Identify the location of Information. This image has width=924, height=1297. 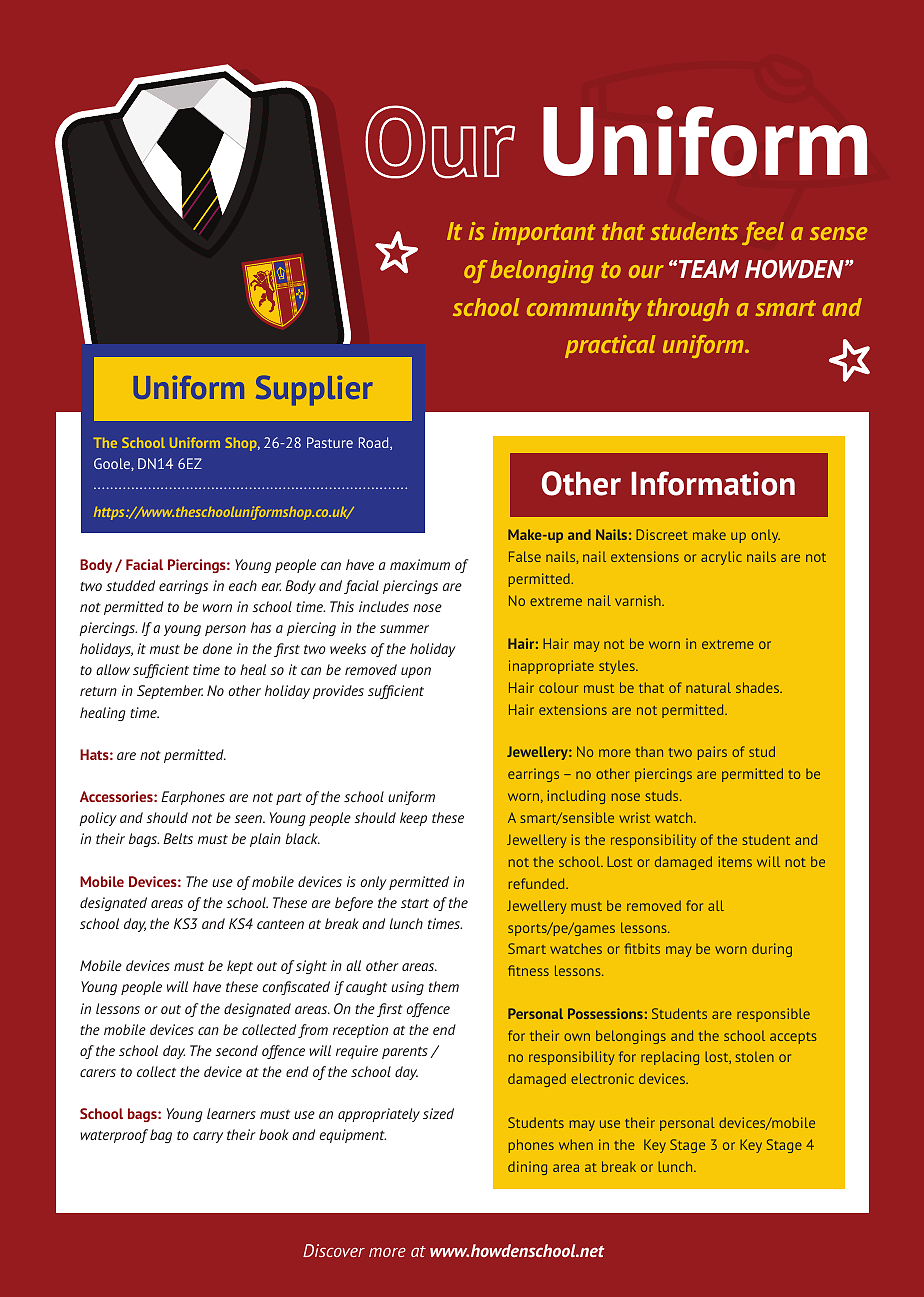
(713, 483).
